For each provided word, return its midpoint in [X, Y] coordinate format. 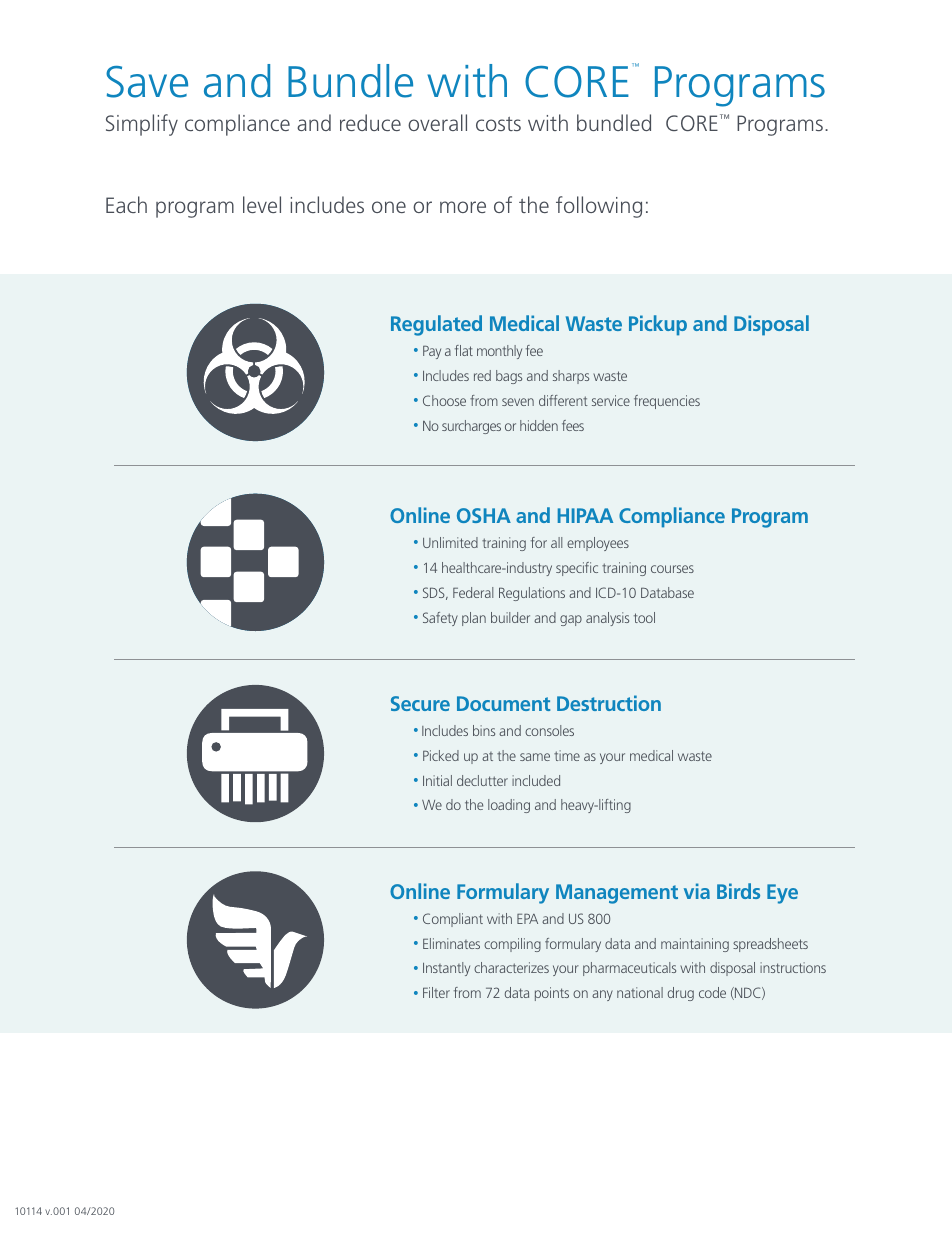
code [712, 992]
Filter [436, 992]
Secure [420, 703]
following [599, 207]
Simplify [142, 125]
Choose [444, 400]
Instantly [446, 969]
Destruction [609, 703]
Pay [432, 352]
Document [503, 703]
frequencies [667, 402]
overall [437, 122]
